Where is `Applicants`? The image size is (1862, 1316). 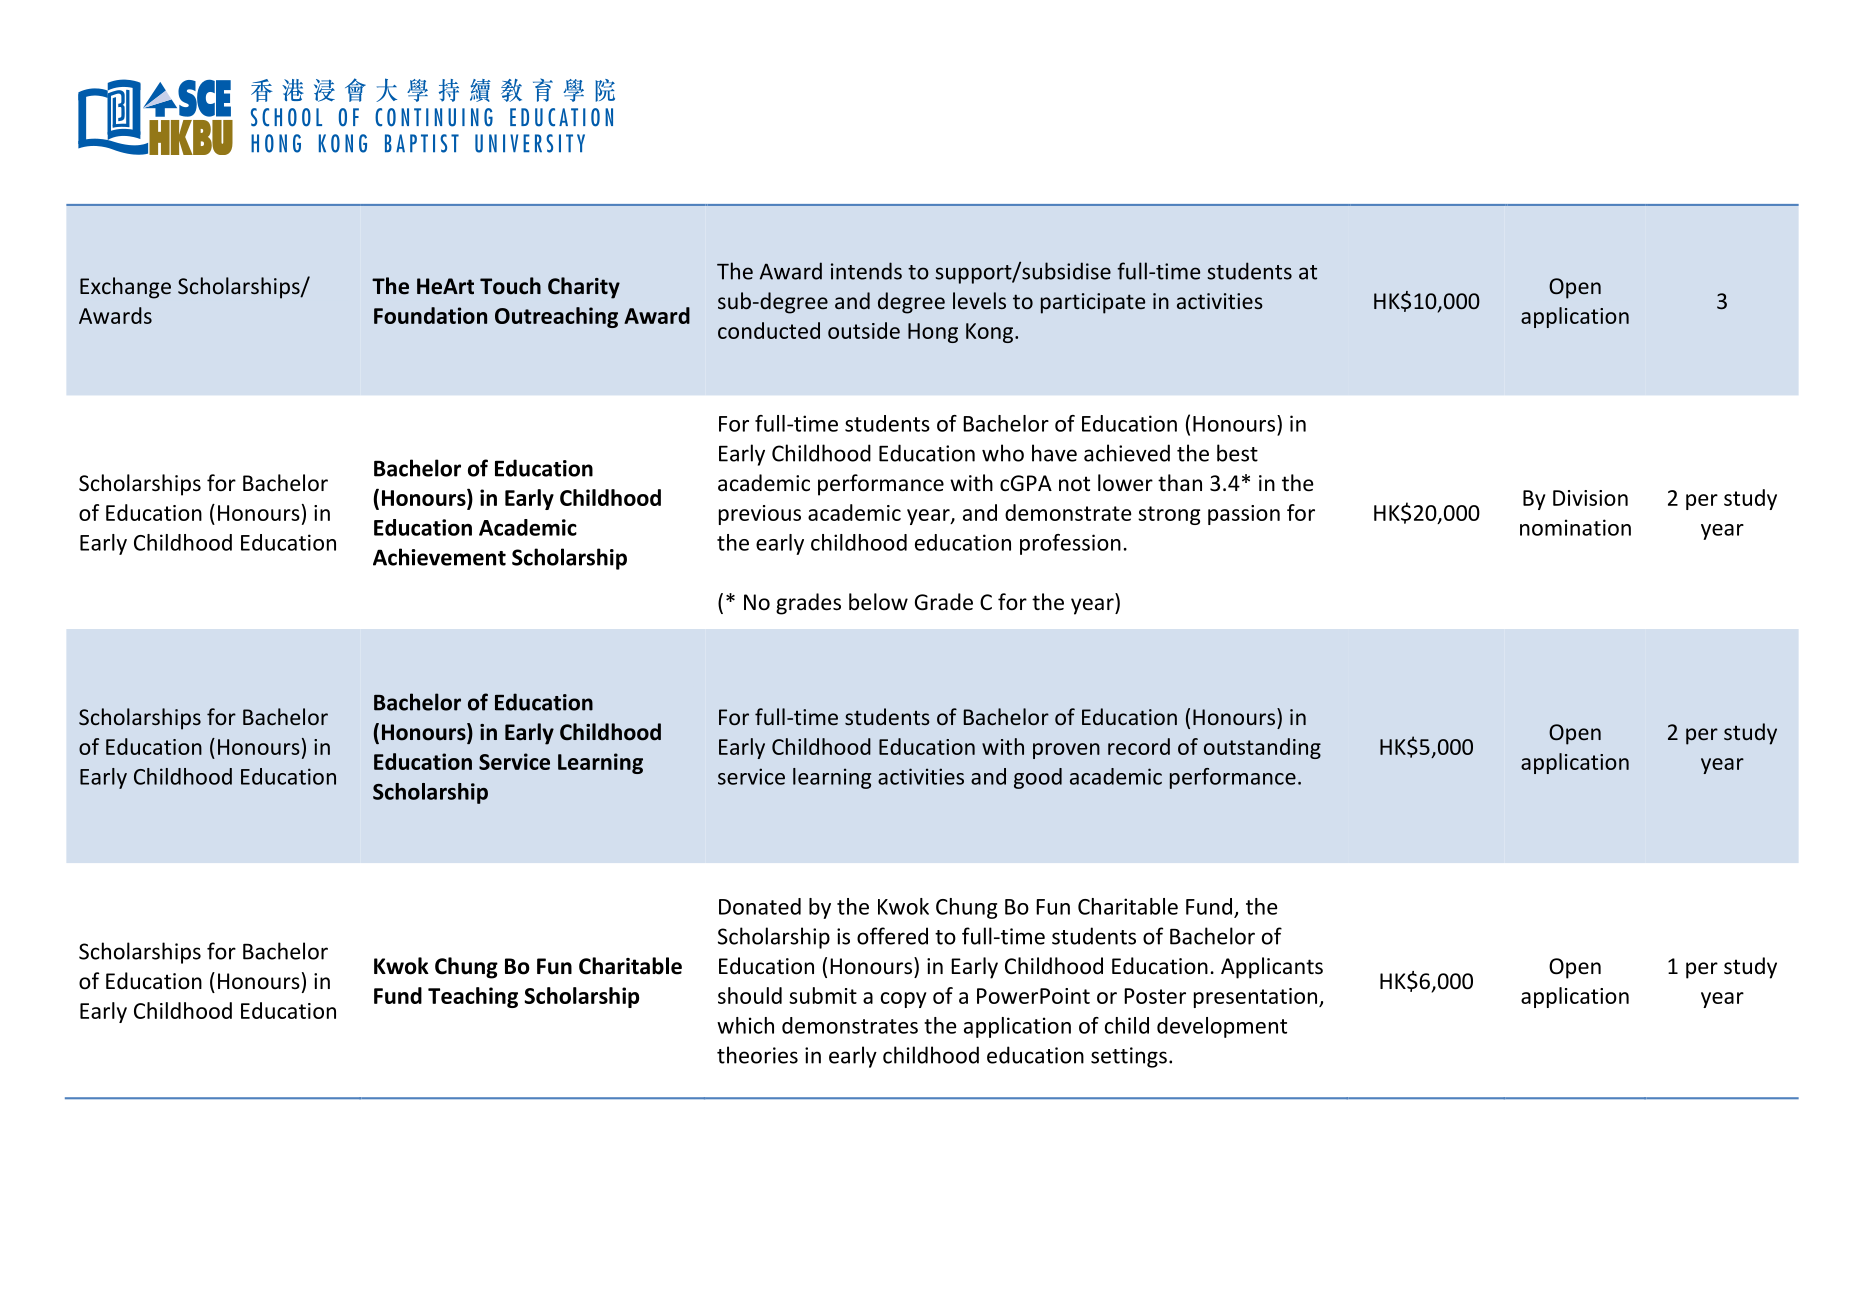 Applicants is located at coordinates (1272, 968).
